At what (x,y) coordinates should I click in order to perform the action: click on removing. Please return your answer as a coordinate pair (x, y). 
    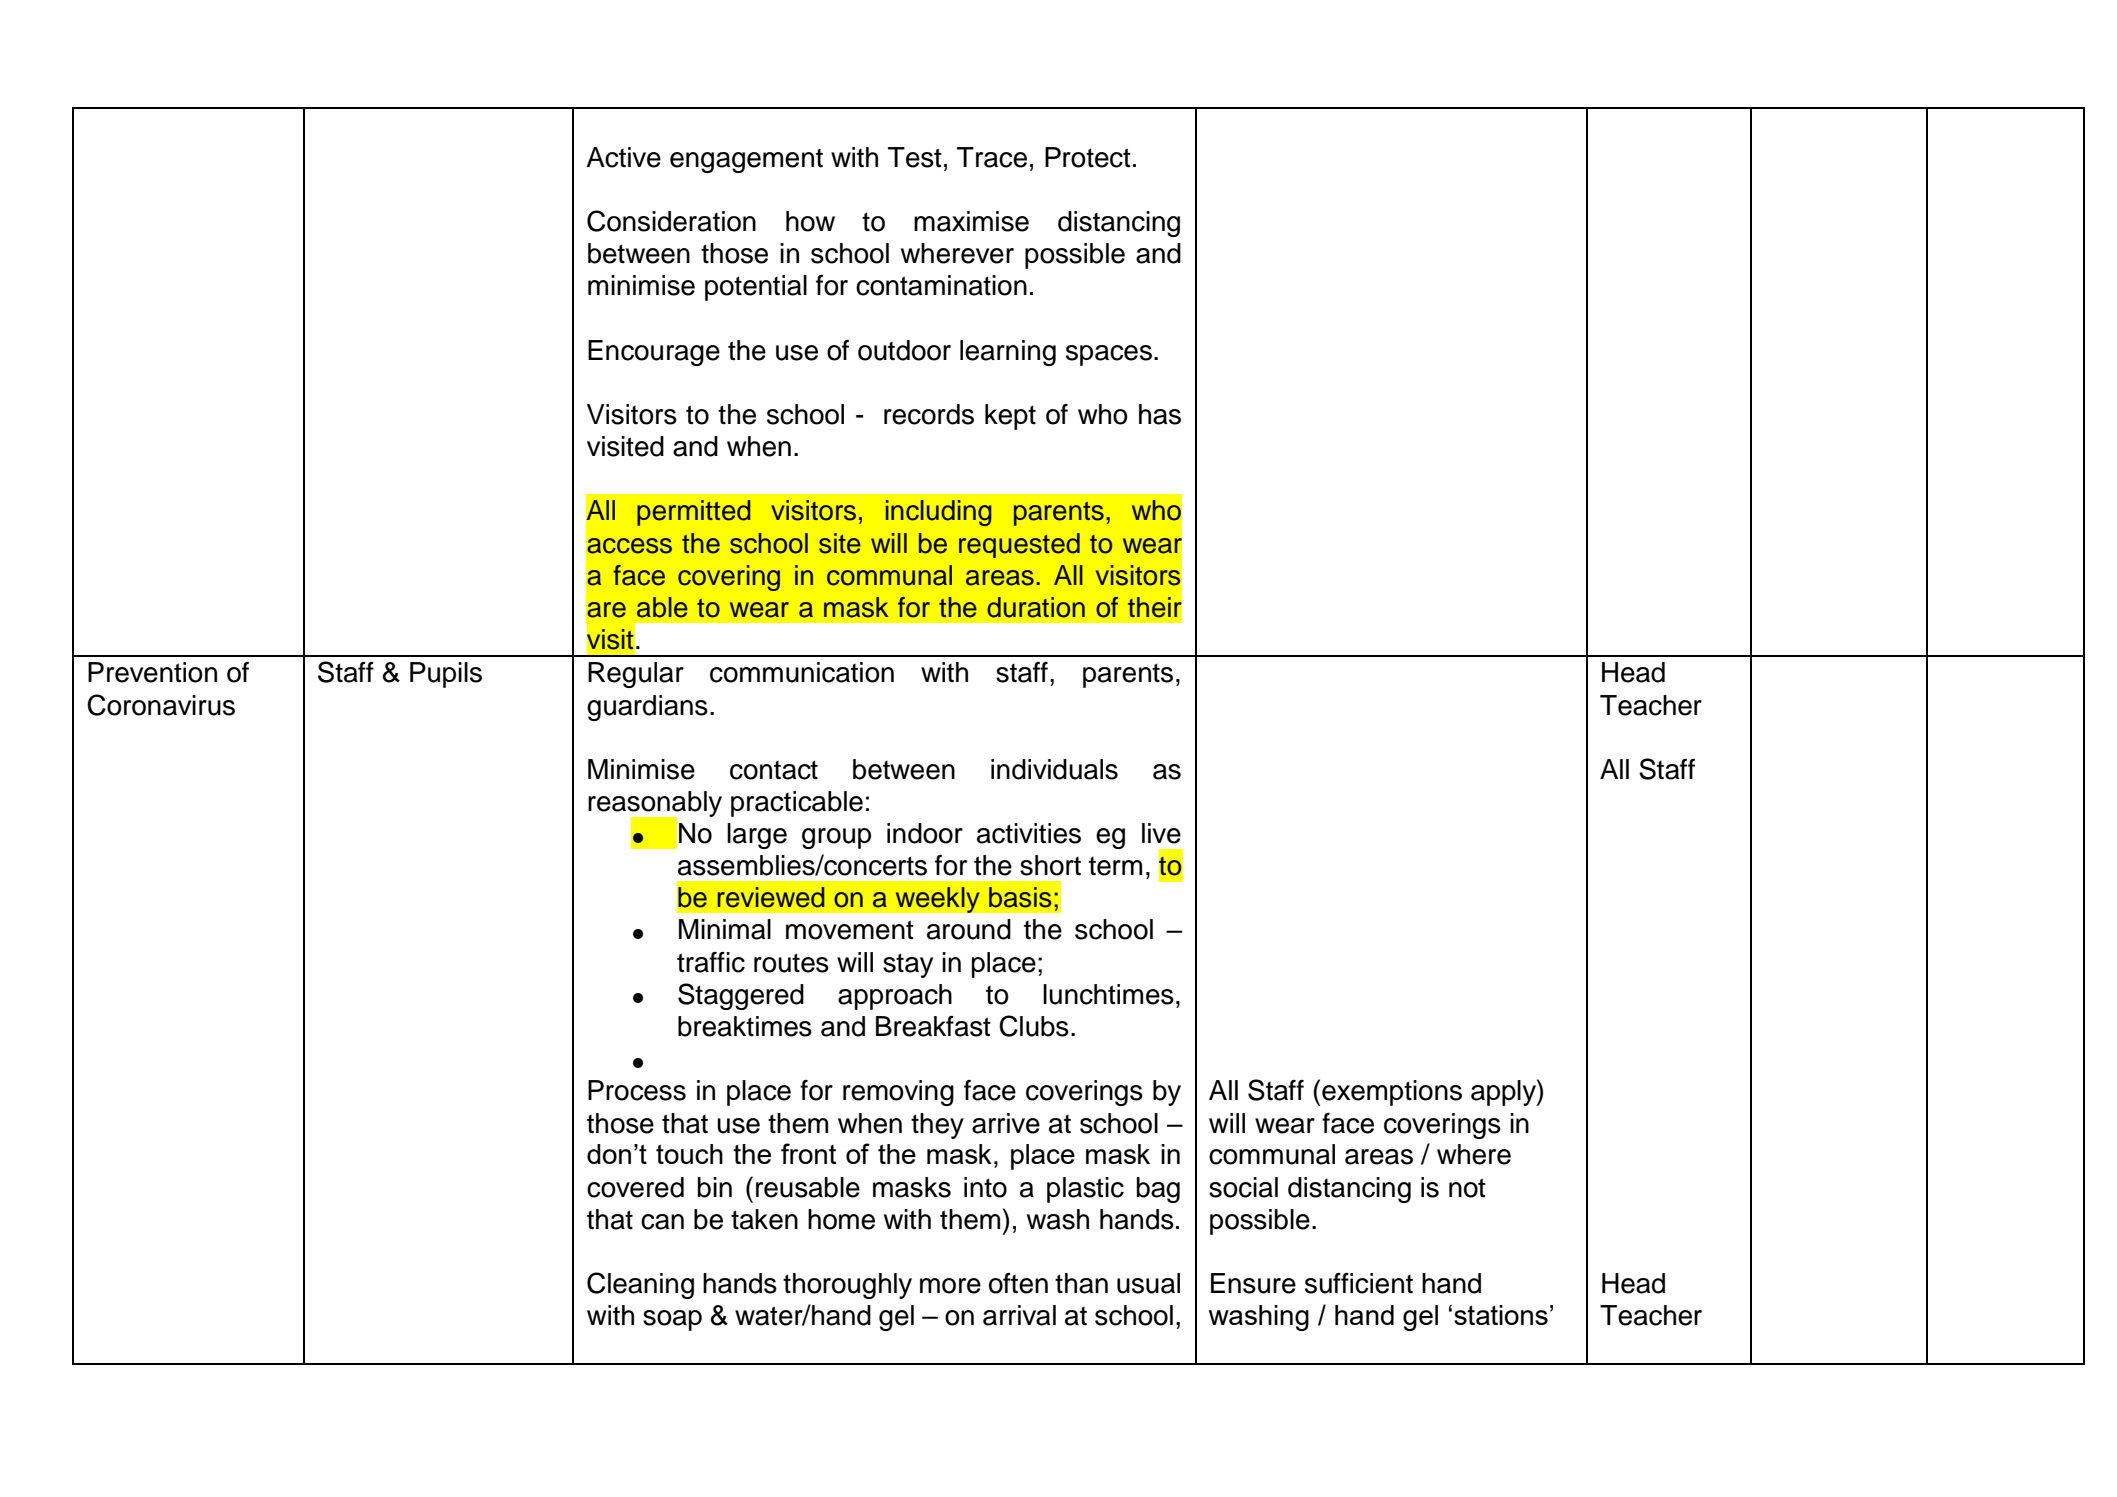
    Looking at the image, I should click on (898, 1093).
